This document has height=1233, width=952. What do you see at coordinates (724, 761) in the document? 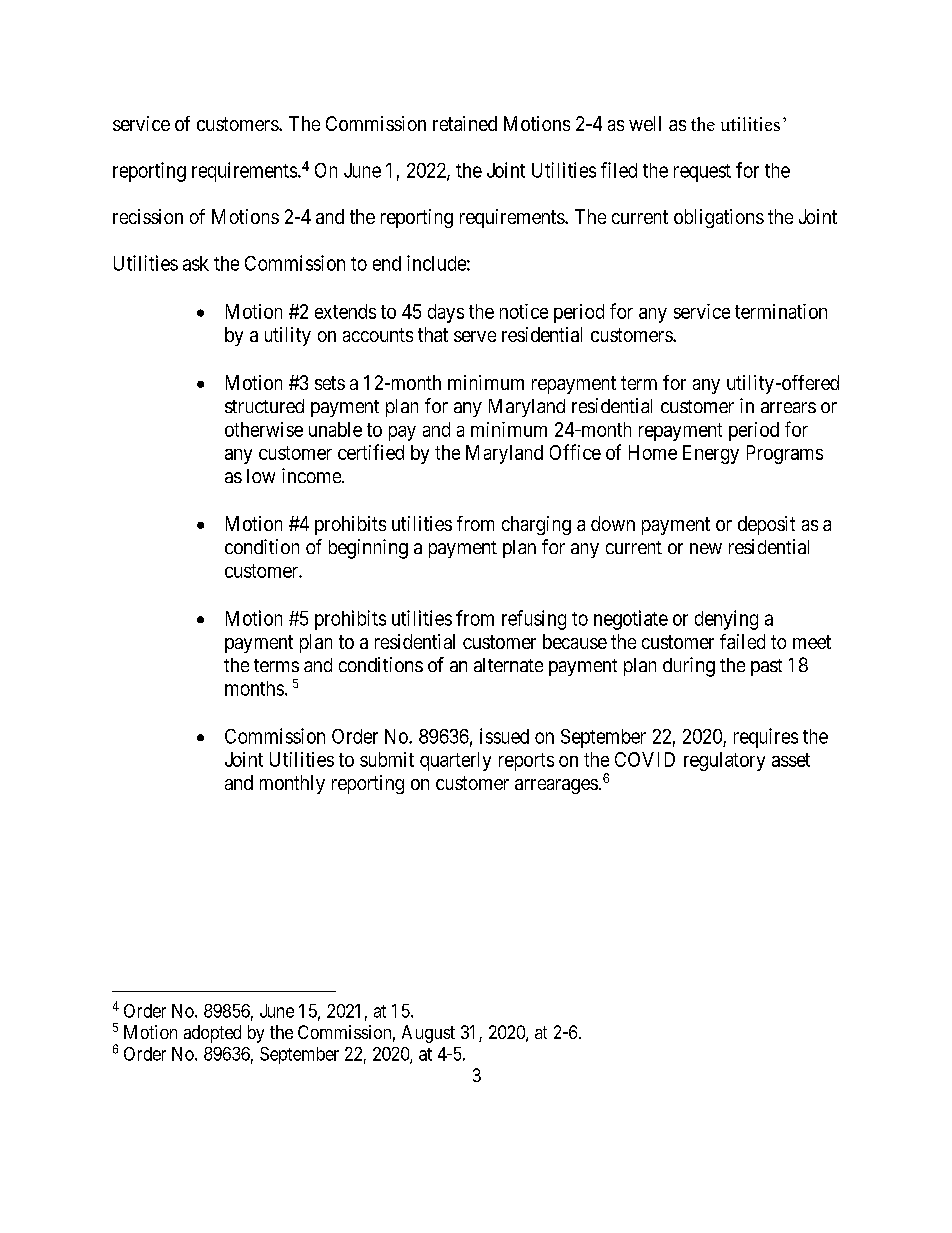
I see `regulatory` at bounding box center [724, 761].
